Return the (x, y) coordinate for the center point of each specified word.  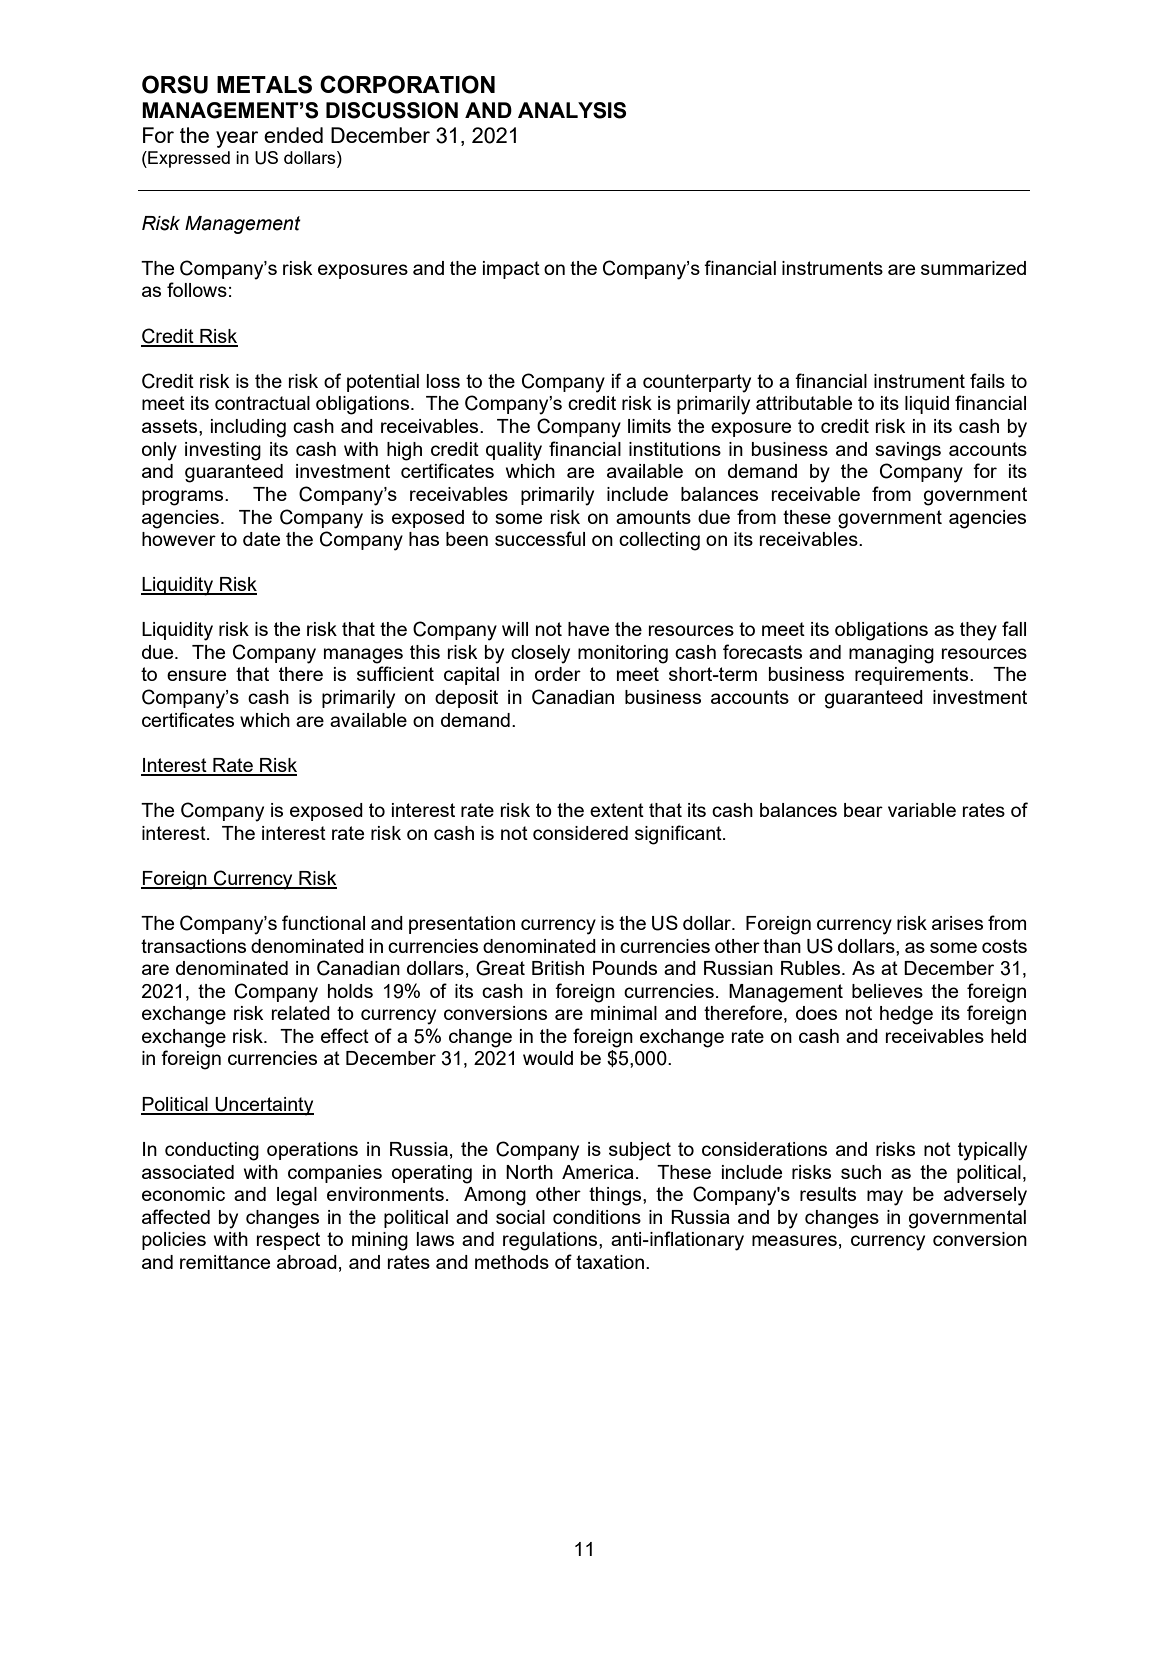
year (237, 139)
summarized (973, 268)
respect (288, 1241)
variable (922, 810)
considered (580, 833)
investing (223, 451)
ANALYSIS (572, 110)
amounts (653, 517)
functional (323, 922)
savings (908, 451)
